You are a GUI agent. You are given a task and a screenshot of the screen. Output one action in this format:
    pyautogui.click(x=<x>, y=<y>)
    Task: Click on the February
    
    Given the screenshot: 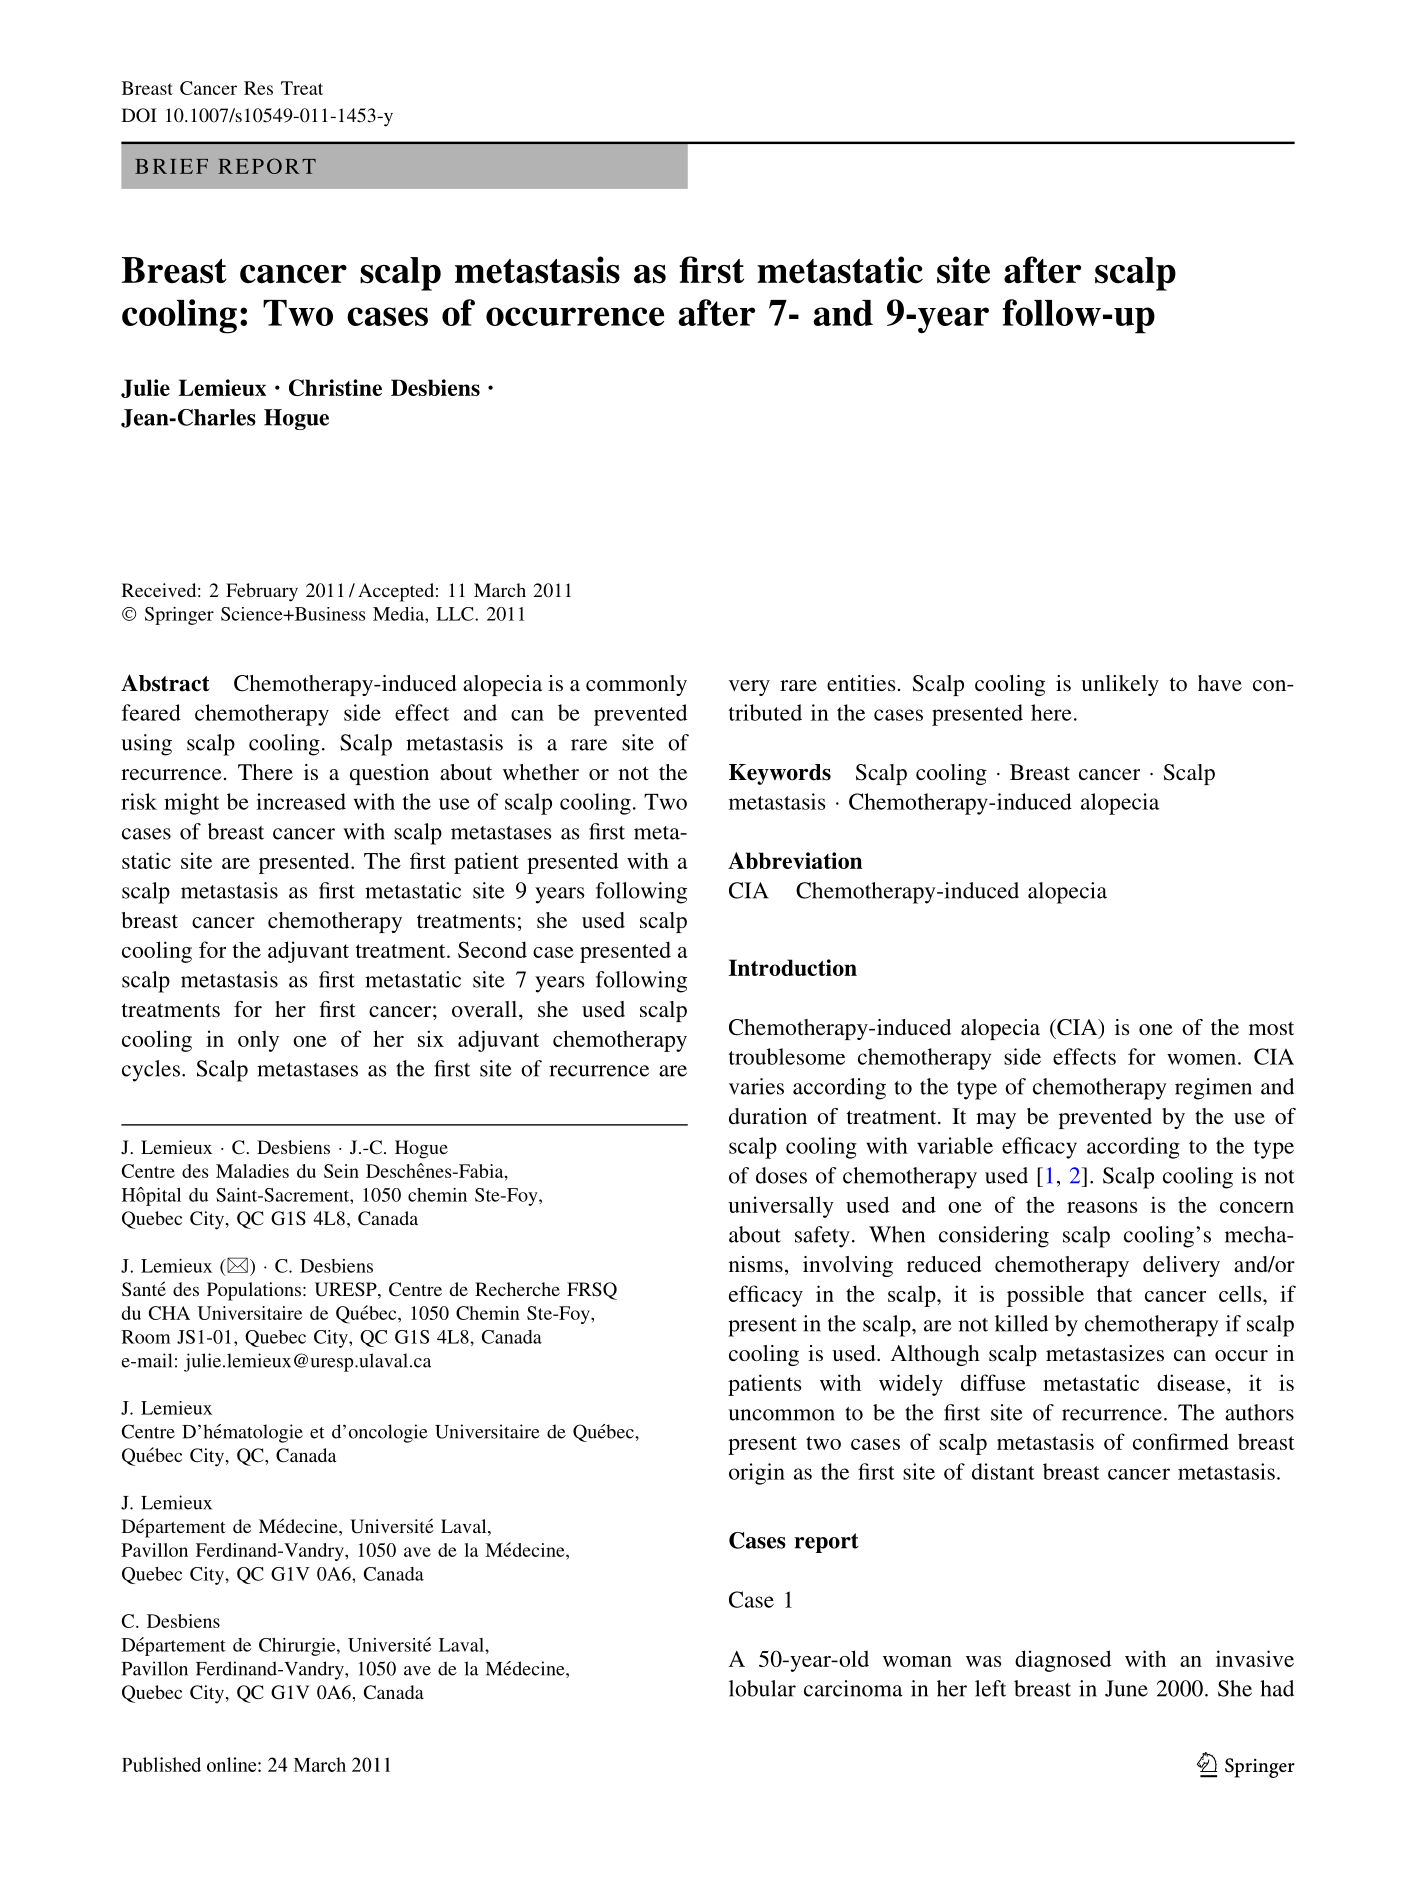 What is the action you would take?
    pyautogui.click(x=262, y=592)
